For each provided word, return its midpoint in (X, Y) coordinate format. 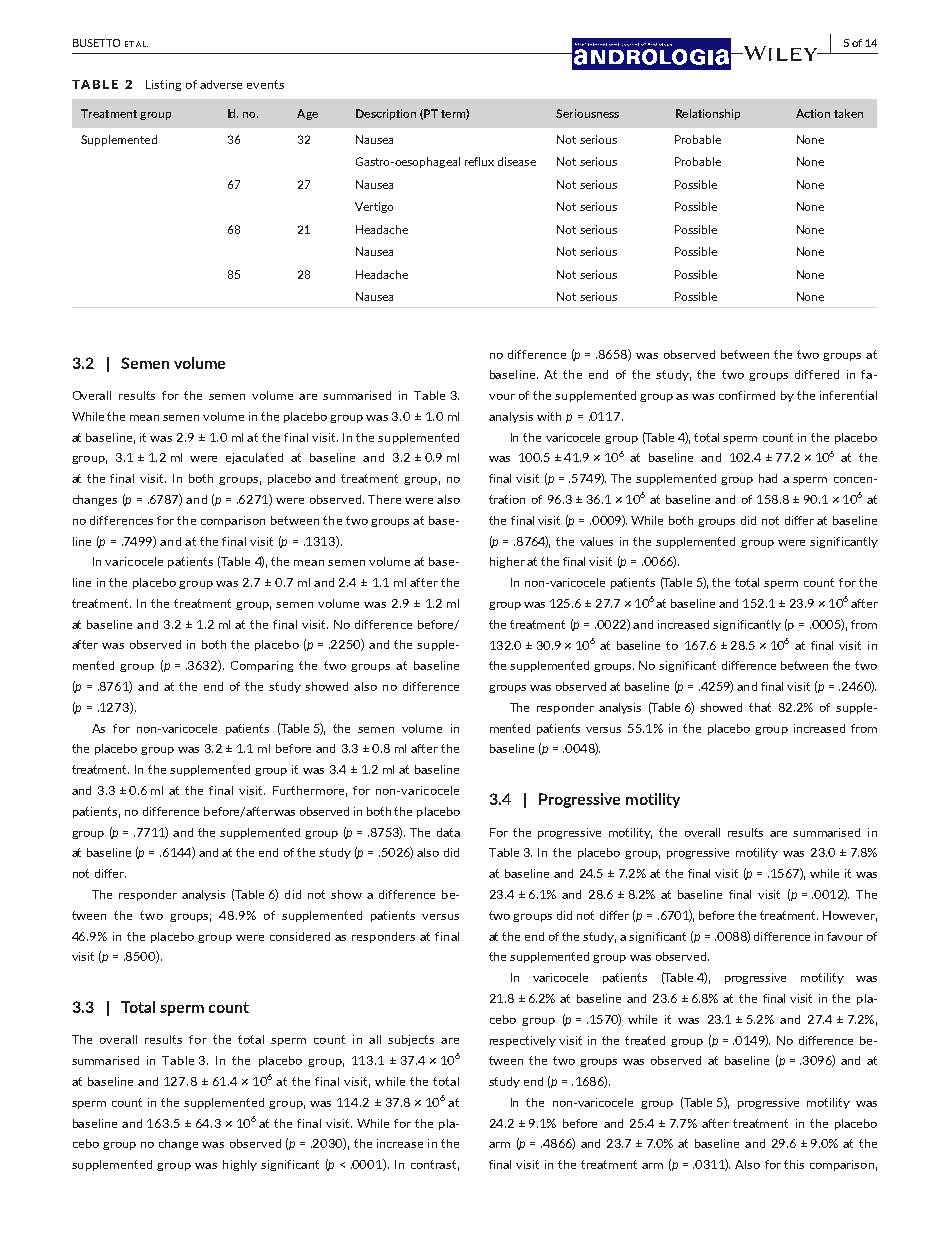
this (794, 1164)
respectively (523, 1041)
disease (517, 161)
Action (813, 113)
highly (240, 1165)
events (265, 84)
